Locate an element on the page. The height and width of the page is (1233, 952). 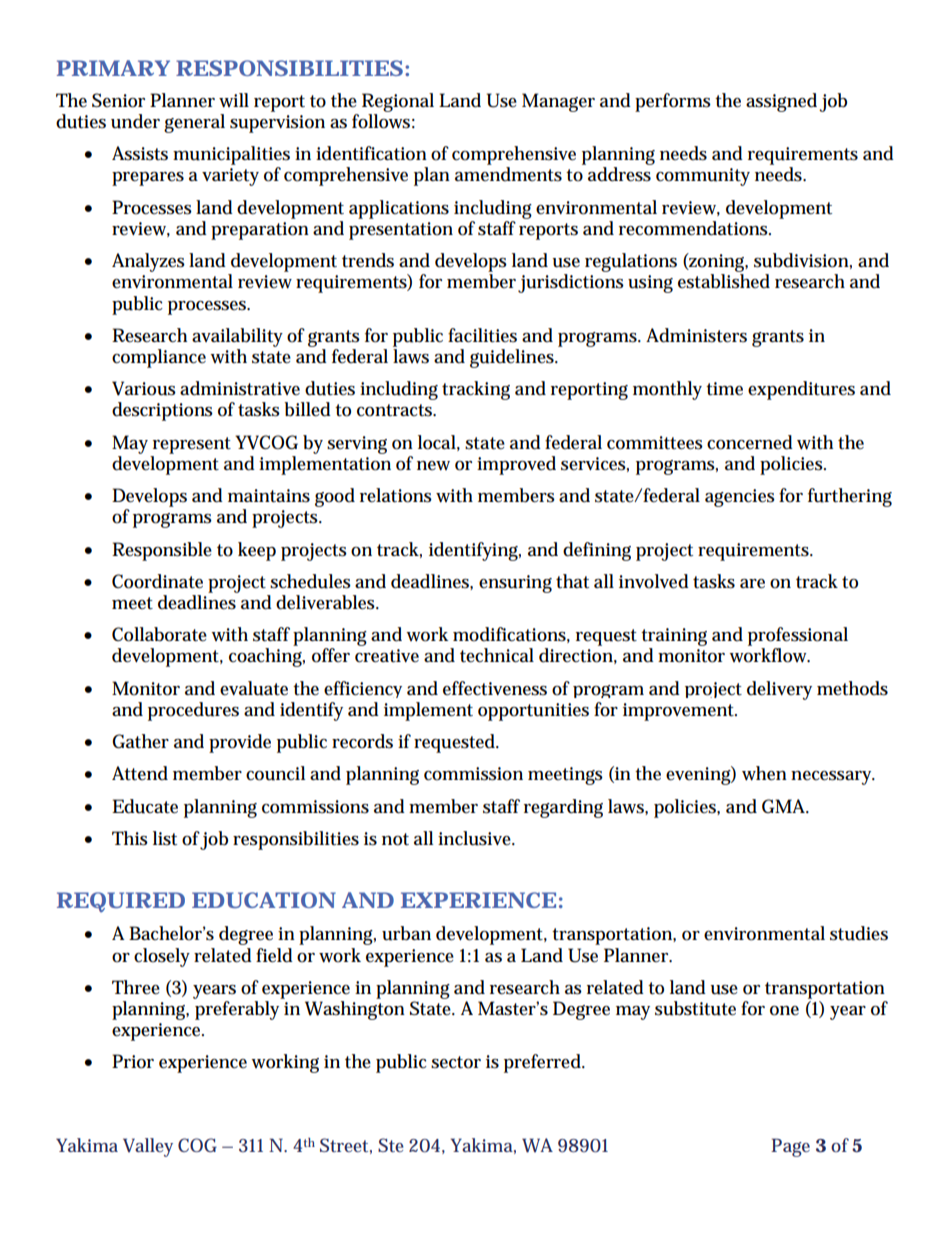
will is located at coordinates (234, 100).
